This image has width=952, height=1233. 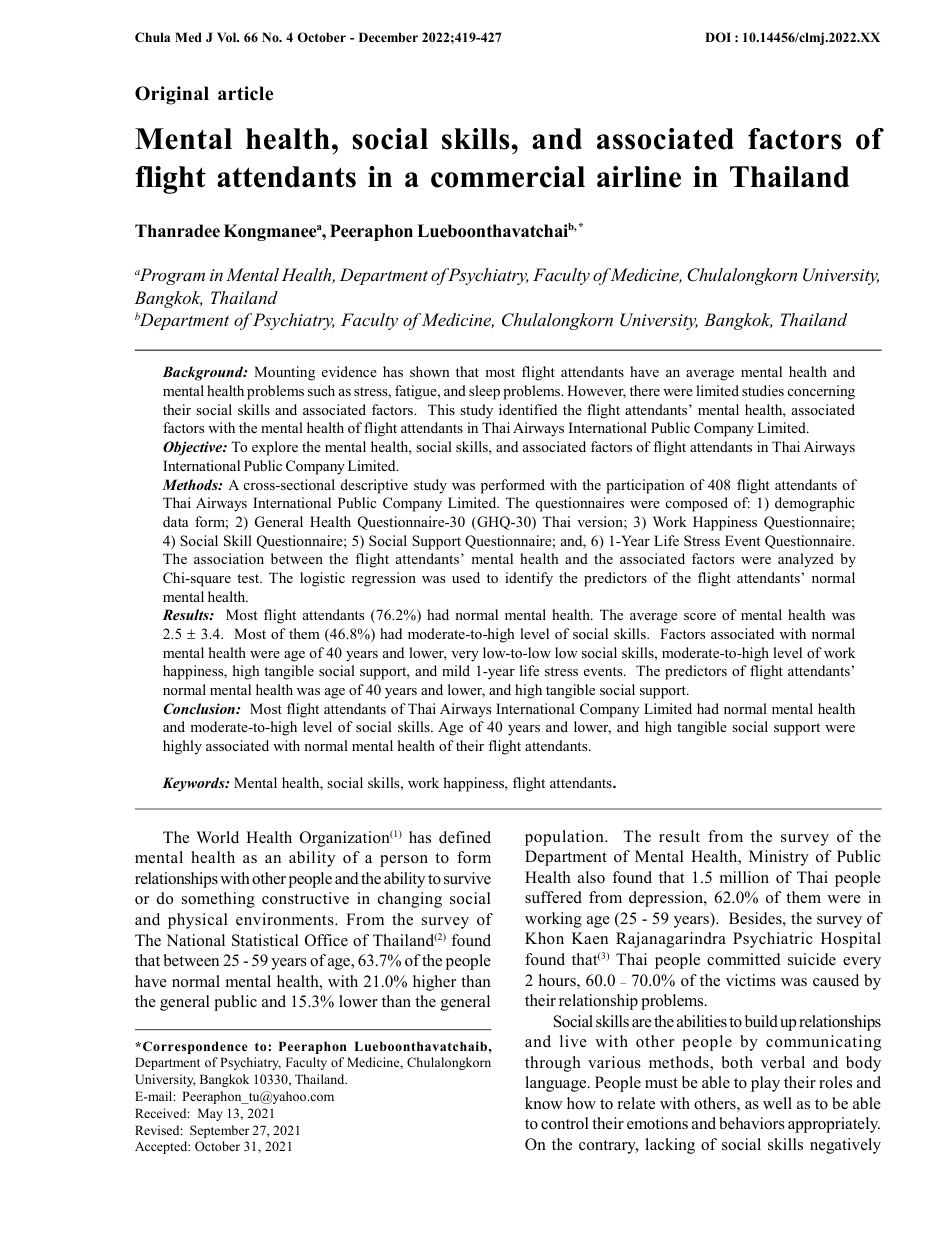 I want to click on DOI, so click(x=718, y=37).
